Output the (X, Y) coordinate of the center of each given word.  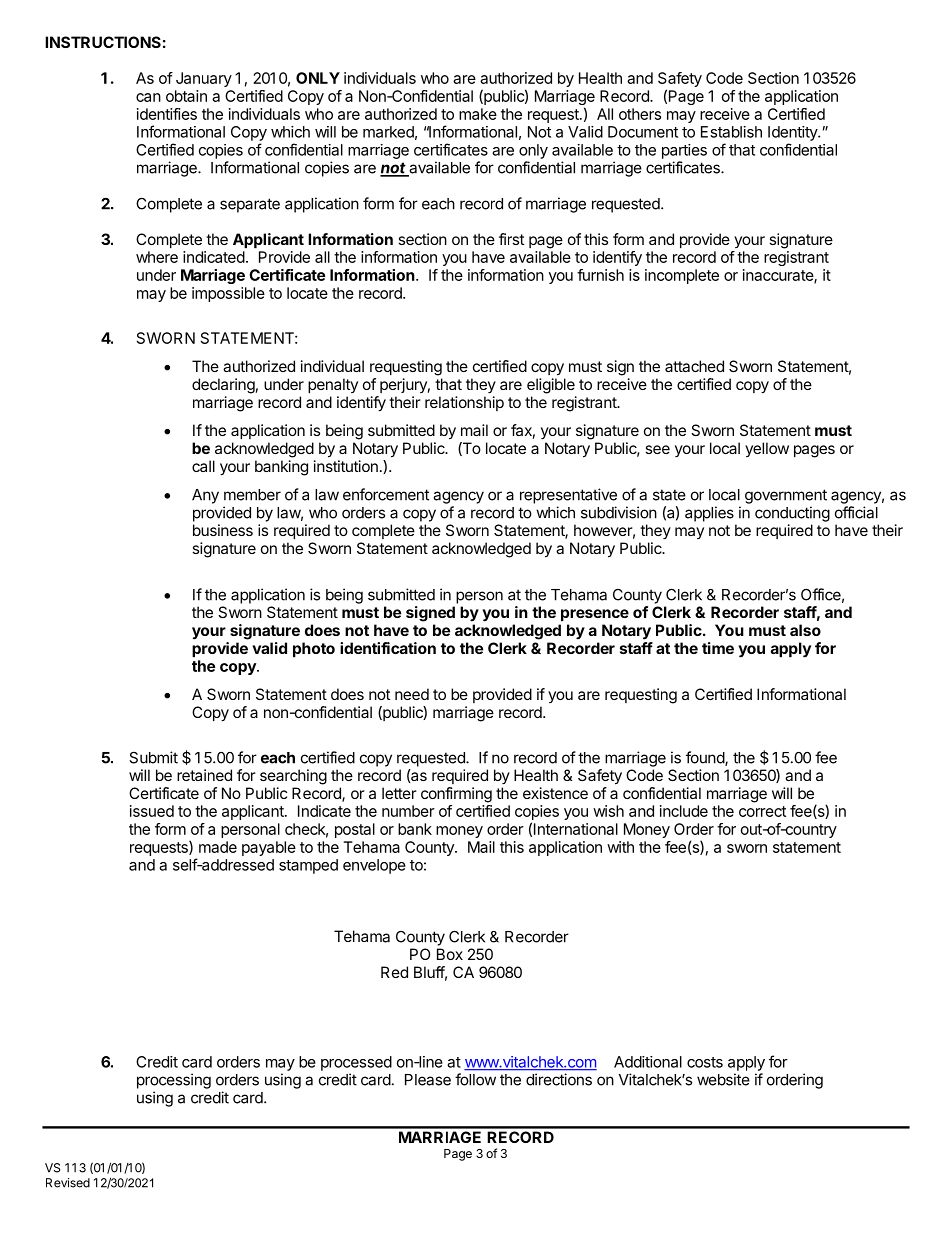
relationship (464, 403)
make (478, 114)
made (218, 847)
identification (388, 648)
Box (450, 954)
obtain (186, 96)
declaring (223, 386)
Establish (731, 132)
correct (762, 811)
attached (694, 366)
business (223, 530)
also (805, 630)
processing (174, 1081)
